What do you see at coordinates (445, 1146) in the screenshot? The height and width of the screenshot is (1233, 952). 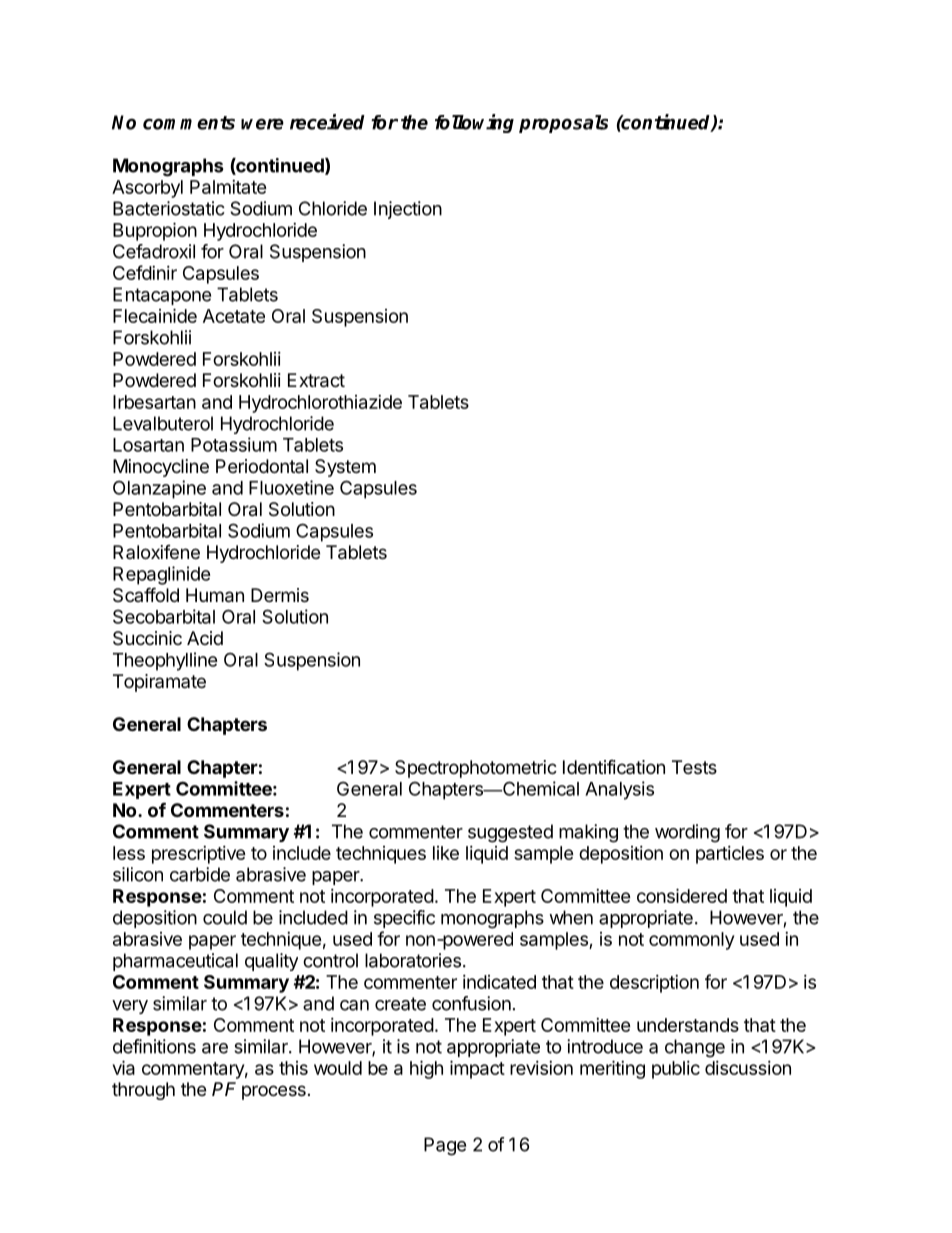 I see `Page` at bounding box center [445, 1146].
